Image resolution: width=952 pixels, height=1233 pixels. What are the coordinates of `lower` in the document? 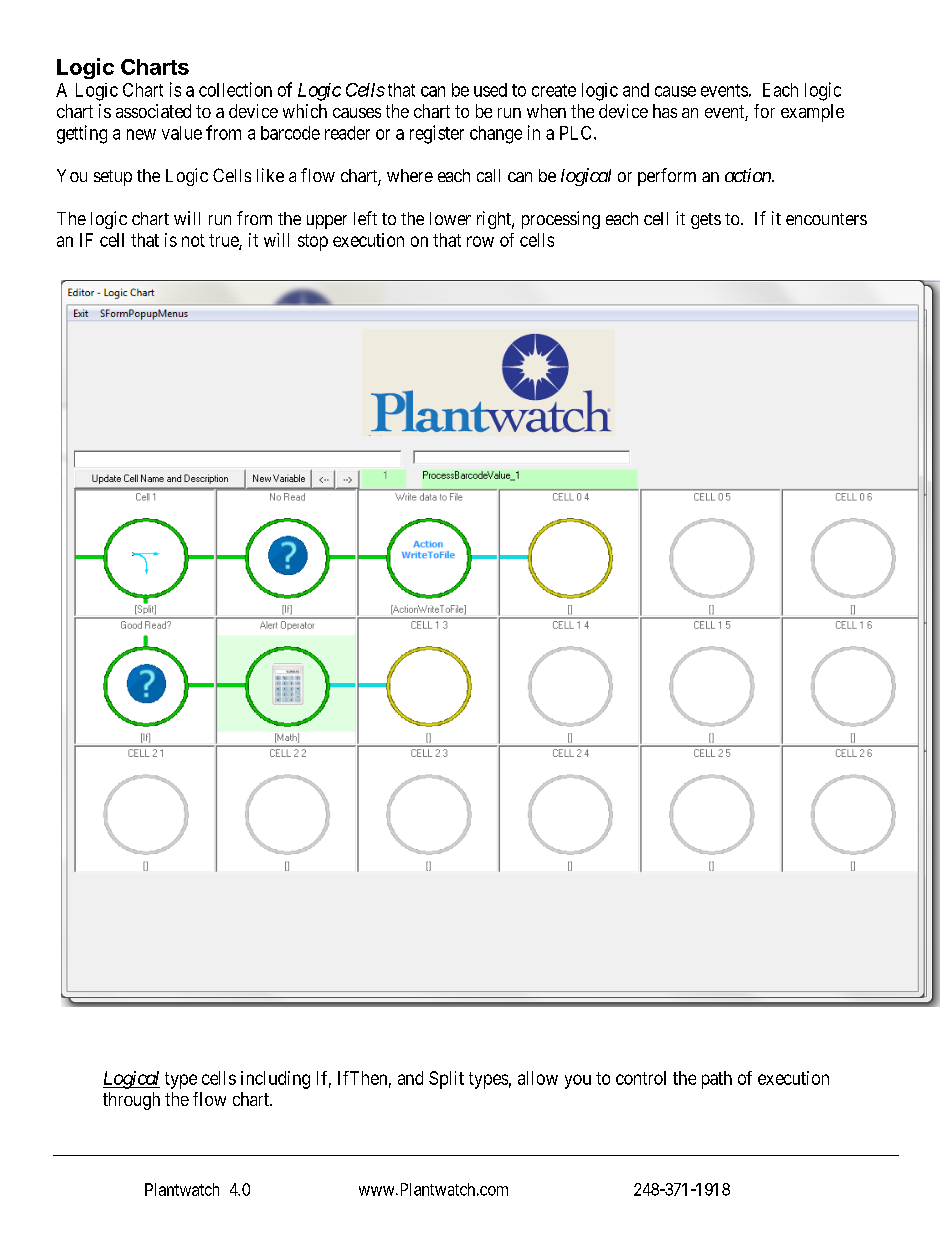 It's located at (450, 218).
